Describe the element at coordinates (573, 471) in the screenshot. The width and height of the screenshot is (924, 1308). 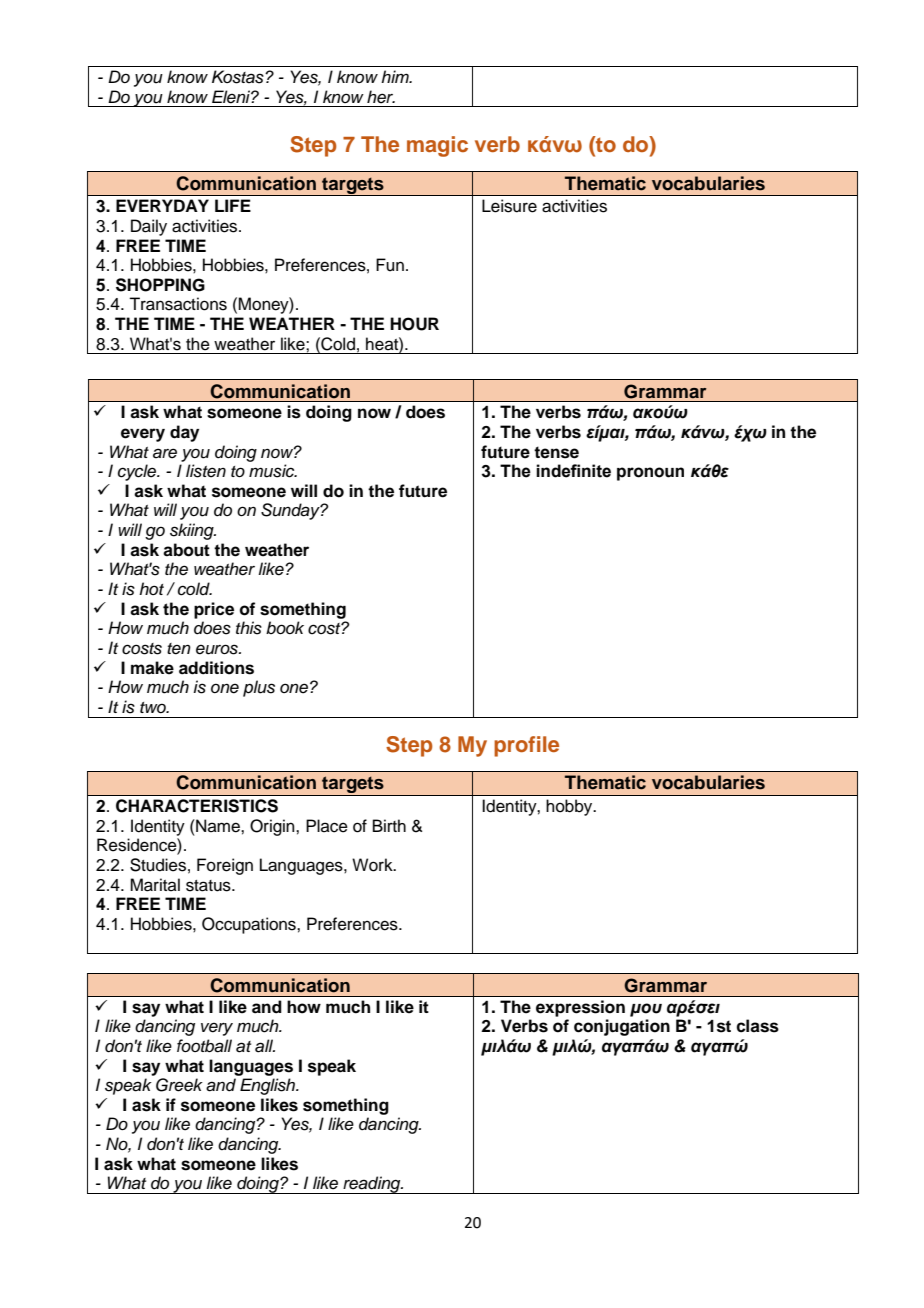
I see `indefinite` at that location.
